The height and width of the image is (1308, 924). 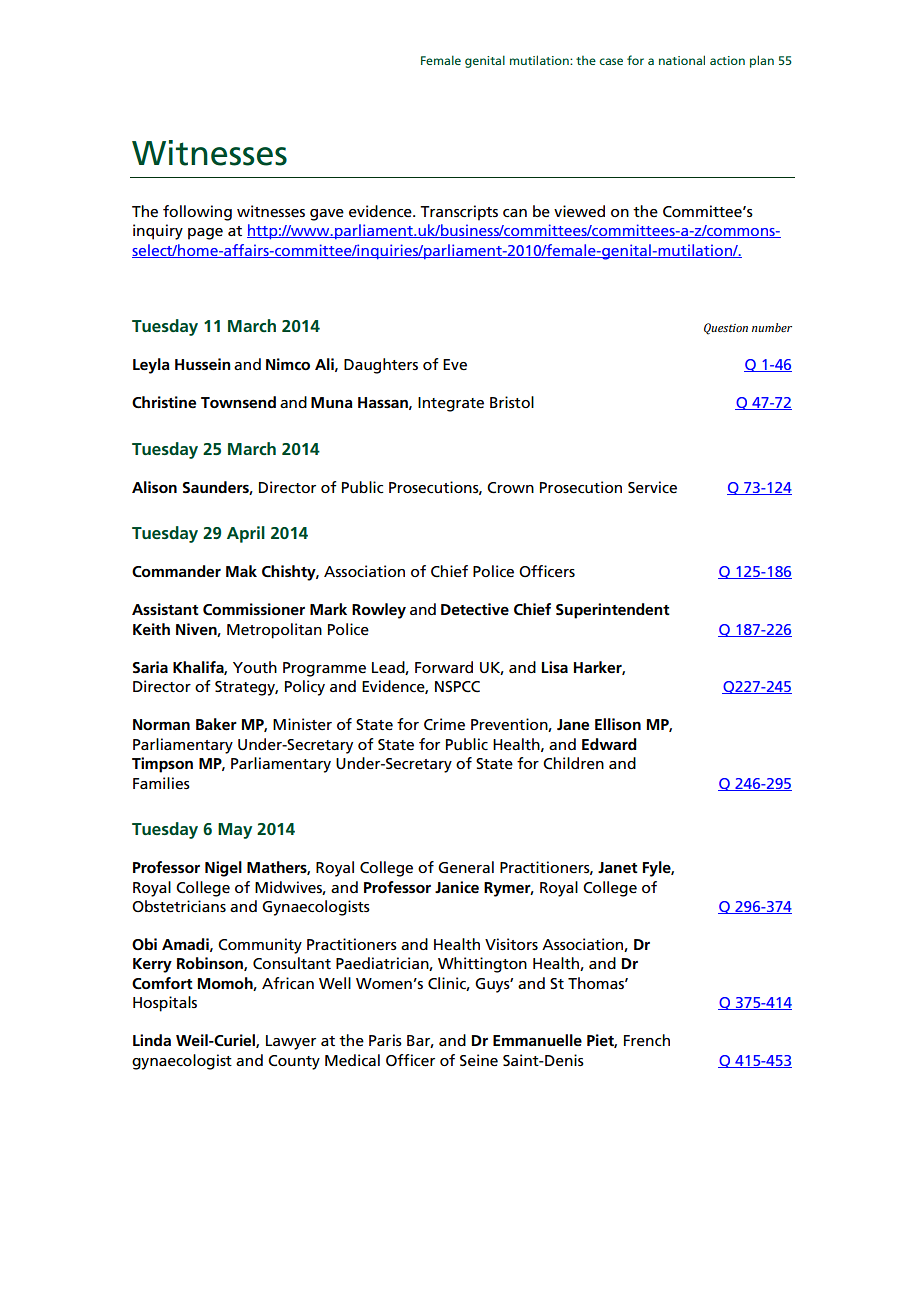 What do you see at coordinates (682, 60) in the image?
I see `national` at bounding box center [682, 60].
